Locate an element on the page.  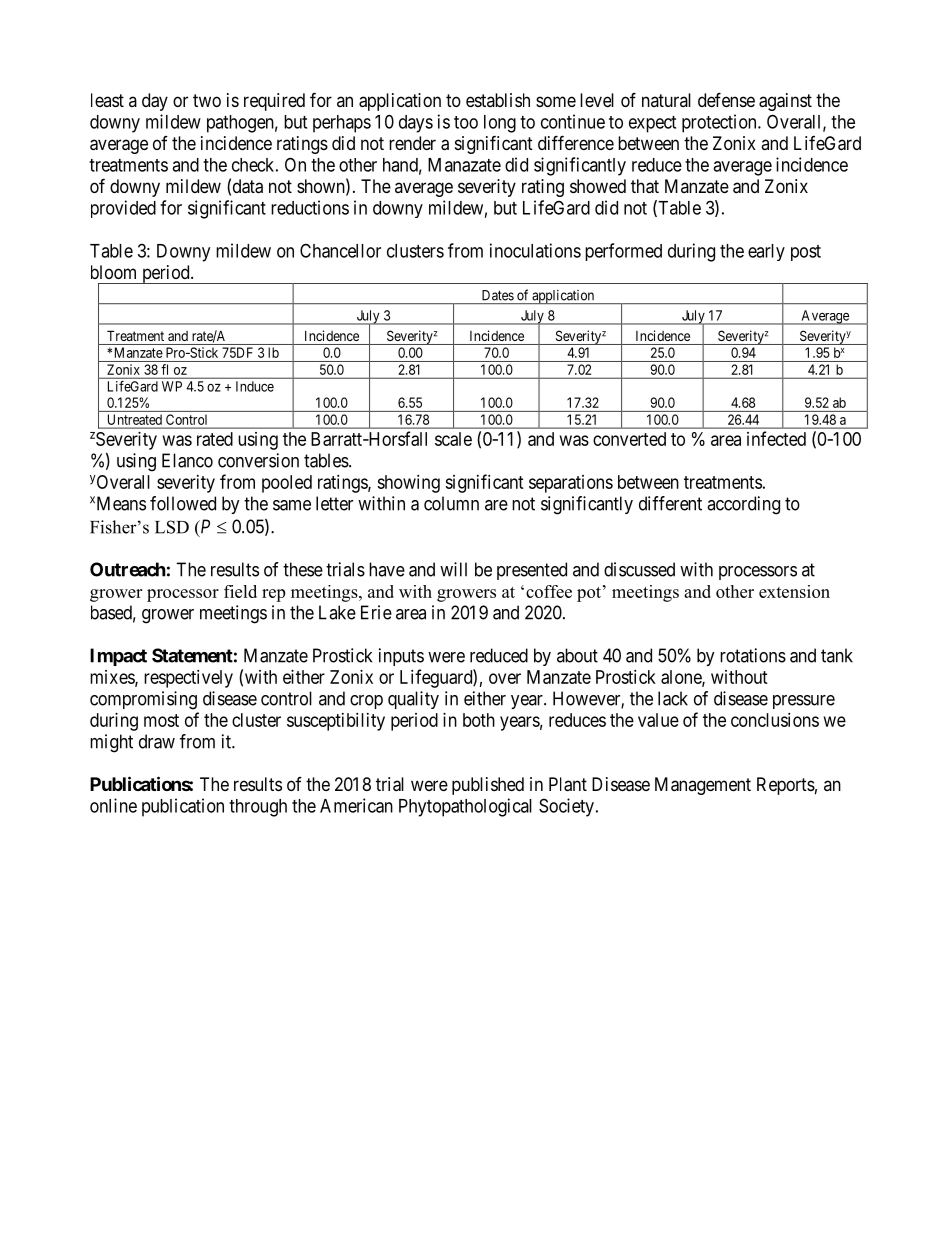
published is located at coordinates (488, 786).
